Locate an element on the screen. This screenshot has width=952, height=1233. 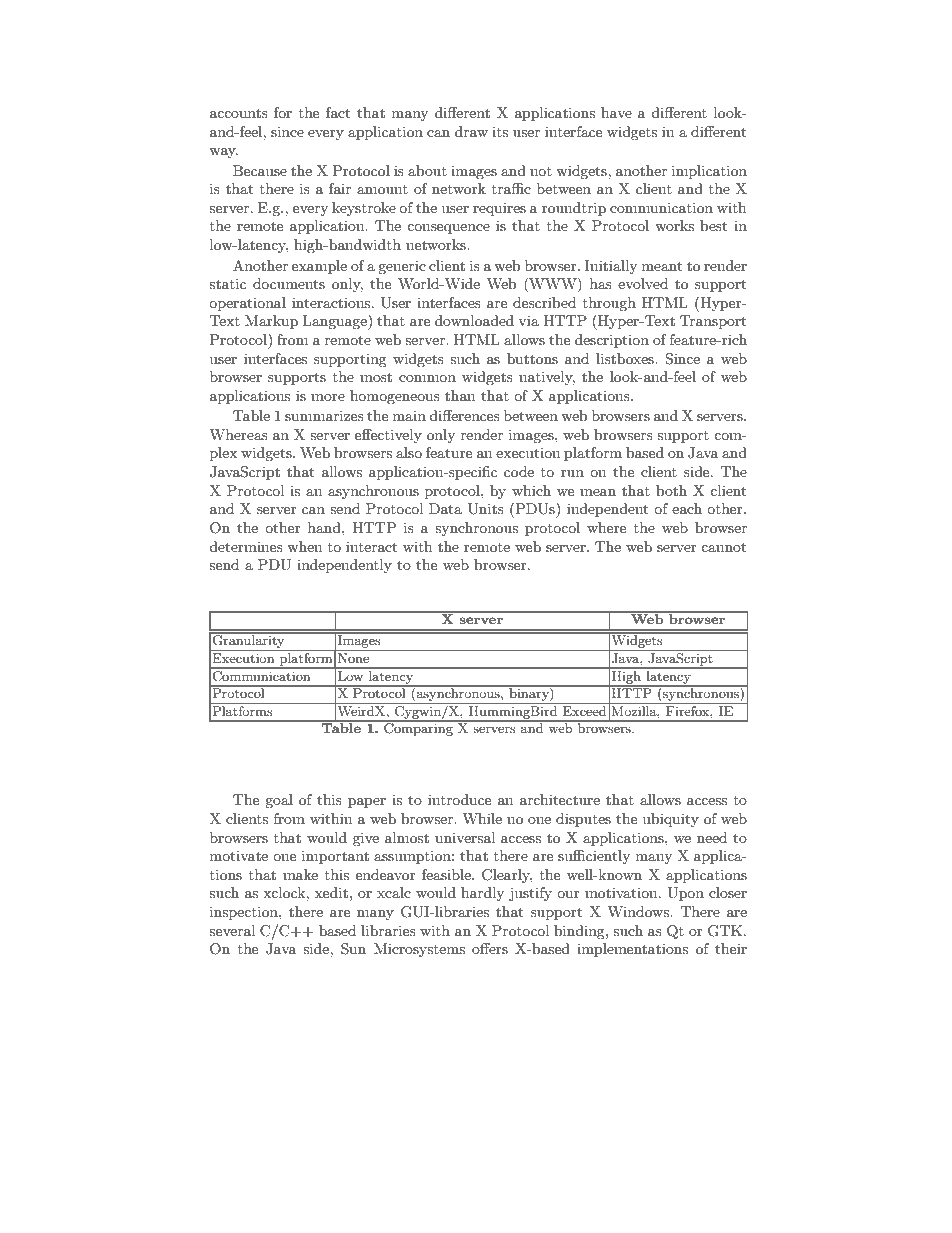
each is located at coordinates (687, 508).
